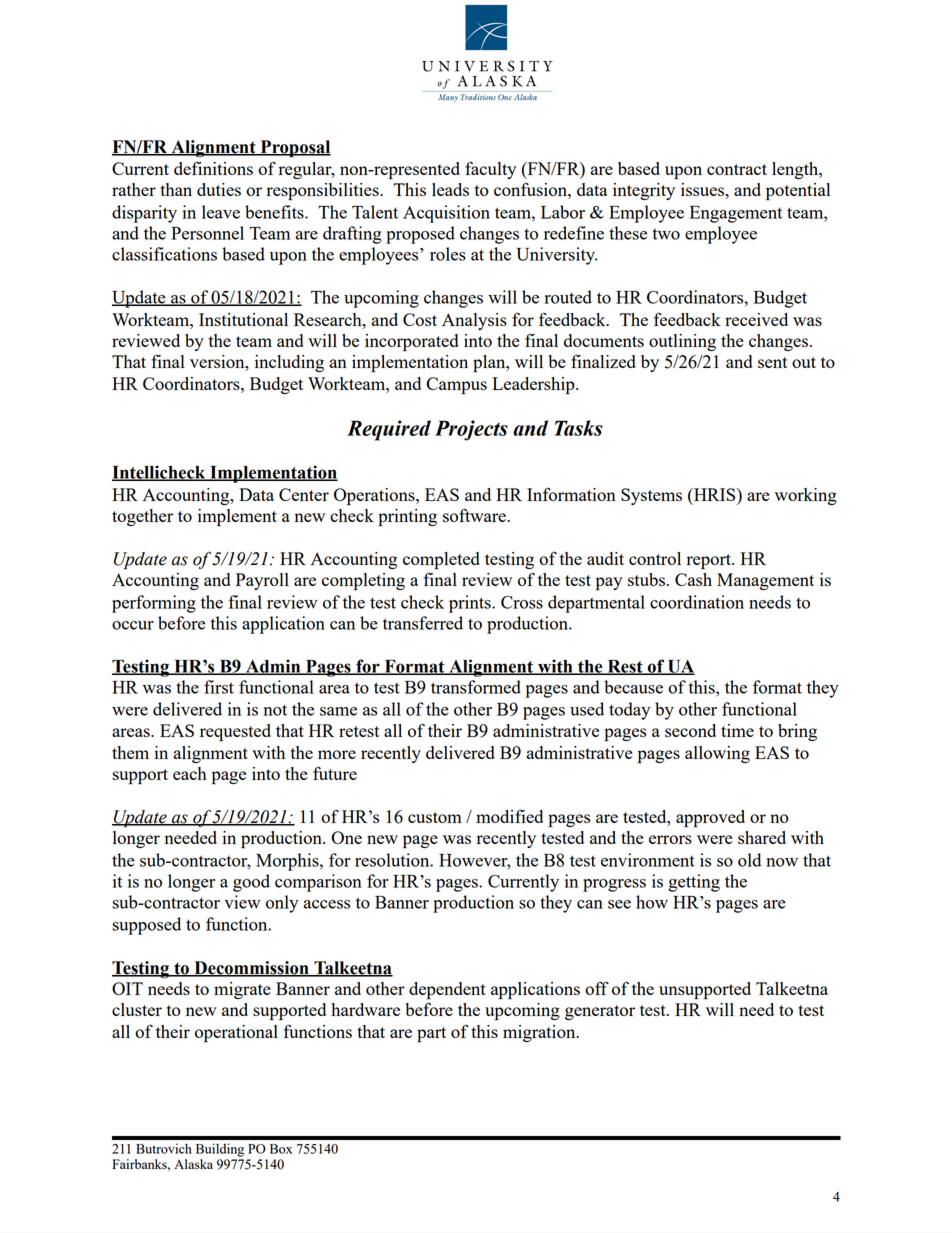  What do you see at coordinates (289, 363) in the image?
I see `including` at bounding box center [289, 363].
